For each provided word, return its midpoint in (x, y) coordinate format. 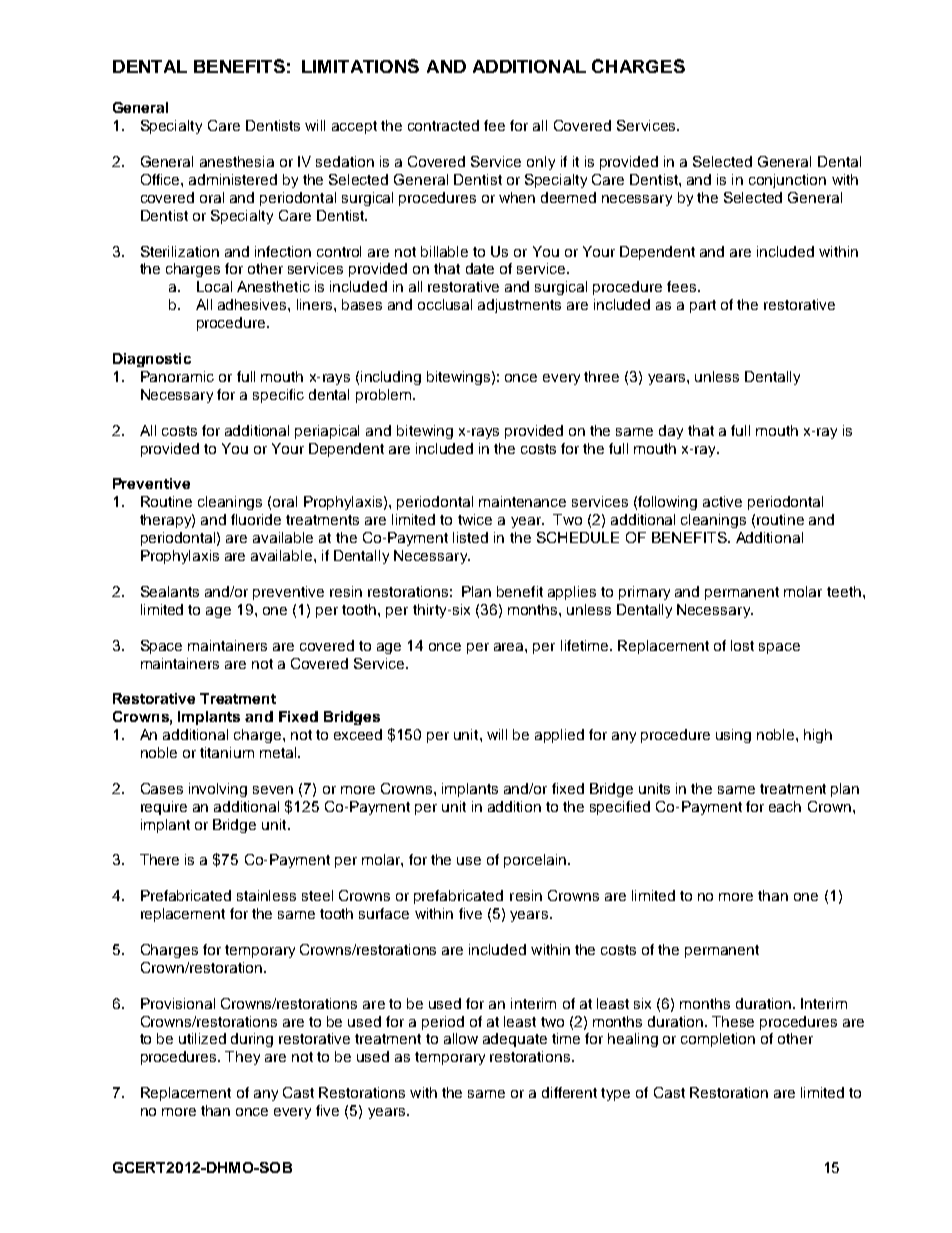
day (671, 432)
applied (559, 736)
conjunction (787, 181)
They (242, 1058)
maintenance (522, 501)
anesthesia (237, 161)
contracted (443, 125)
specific (278, 396)
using (733, 736)
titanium (227, 752)
